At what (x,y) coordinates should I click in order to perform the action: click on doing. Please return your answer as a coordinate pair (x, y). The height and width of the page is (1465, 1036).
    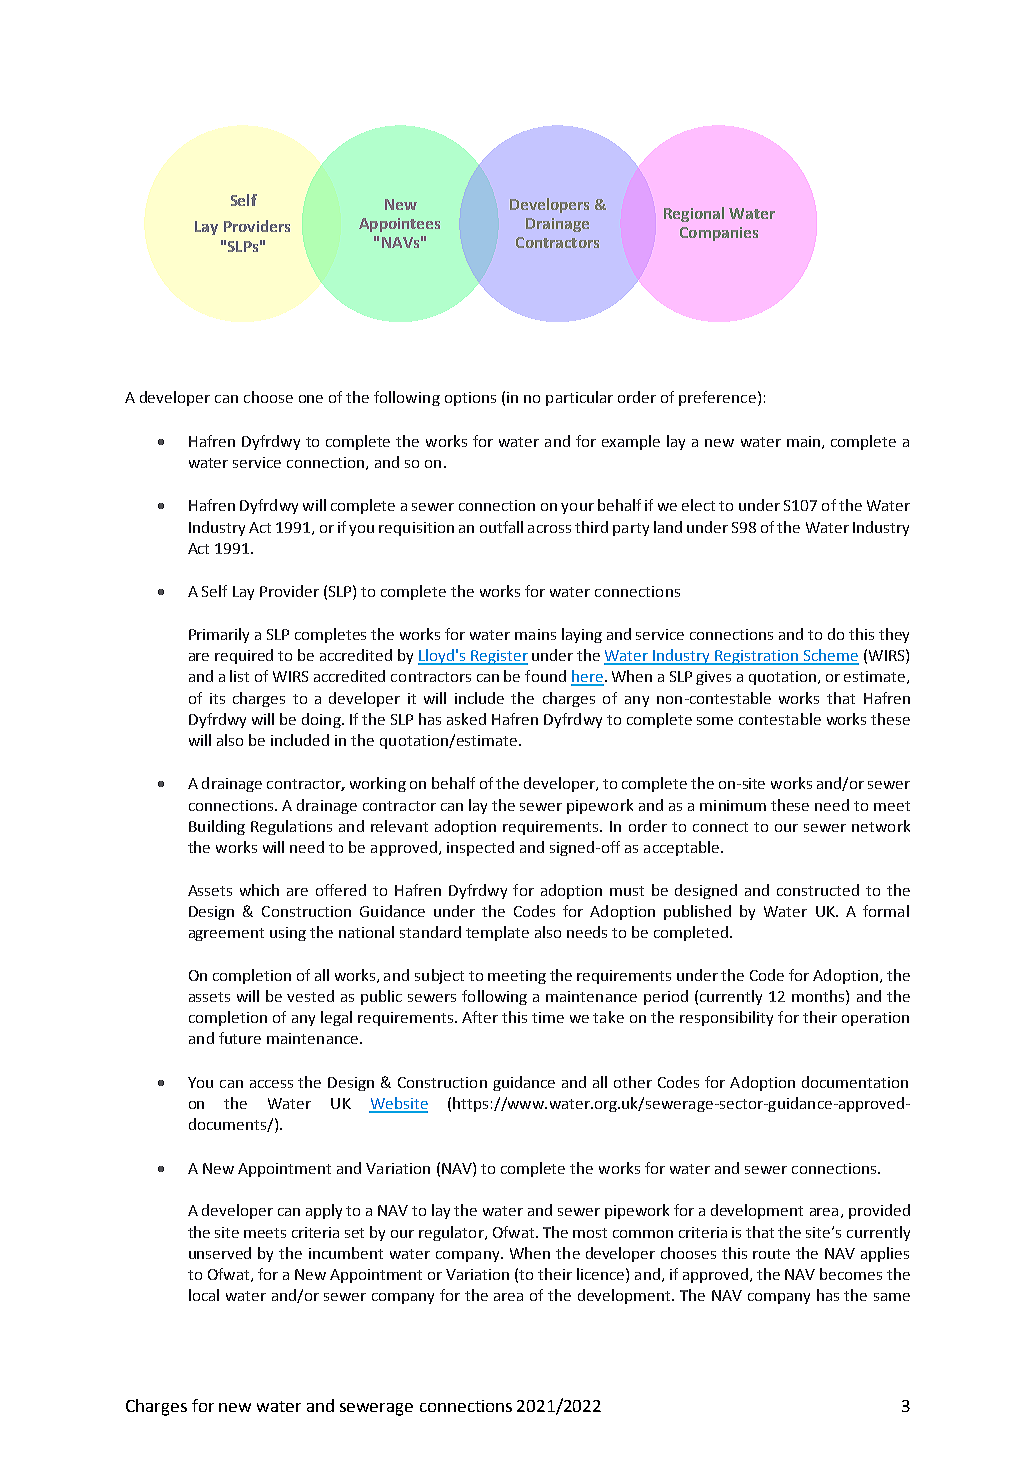
    Looking at the image, I should click on (322, 720).
